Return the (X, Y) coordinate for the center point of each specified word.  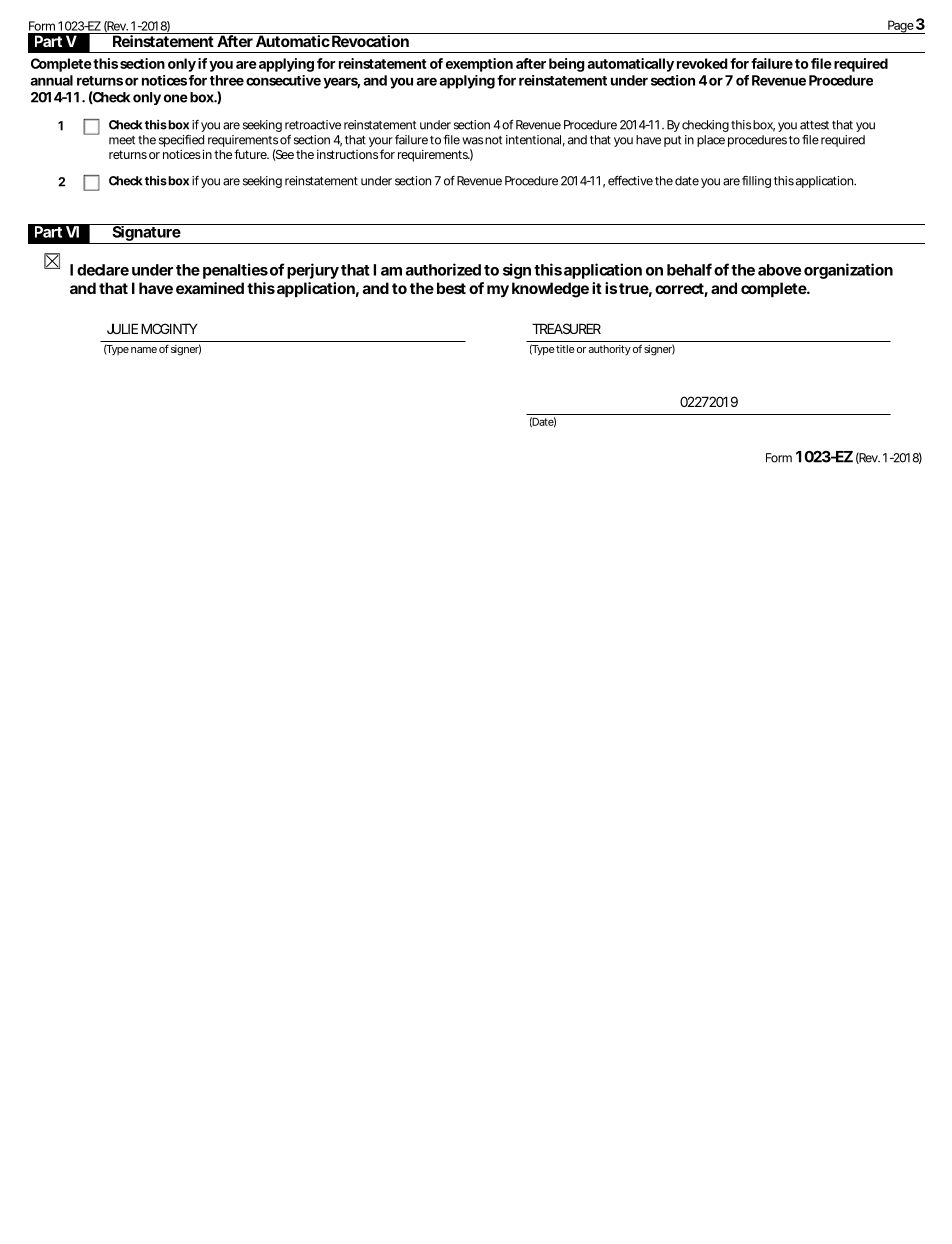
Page (900, 27)
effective (630, 181)
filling (756, 182)
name (144, 350)
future (251, 154)
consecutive (283, 80)
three (227, 80)
